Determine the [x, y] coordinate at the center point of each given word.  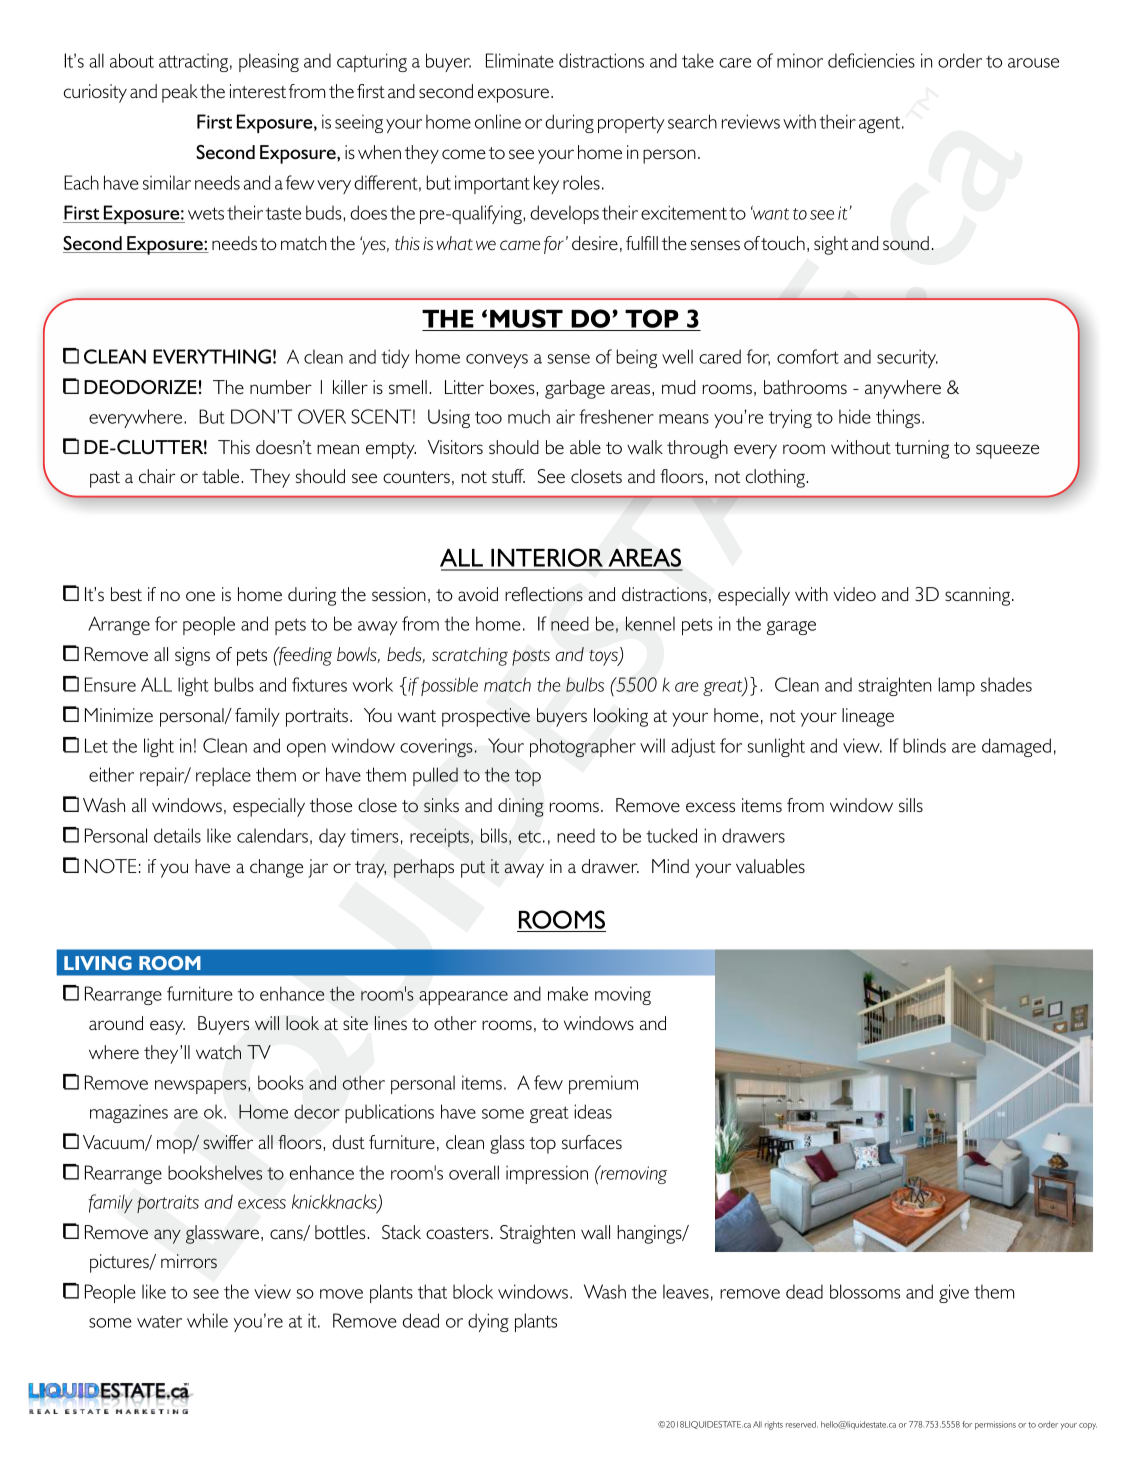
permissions [995, 1425]
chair [157, 476]
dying [488, 1322]
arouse [1033, 63]
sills [911, 805]
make [568, 993]
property [631, 124]
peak [180, 93]
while [207, 1320]
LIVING [98, 963]
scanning [979, 596]
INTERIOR [547, 559]
